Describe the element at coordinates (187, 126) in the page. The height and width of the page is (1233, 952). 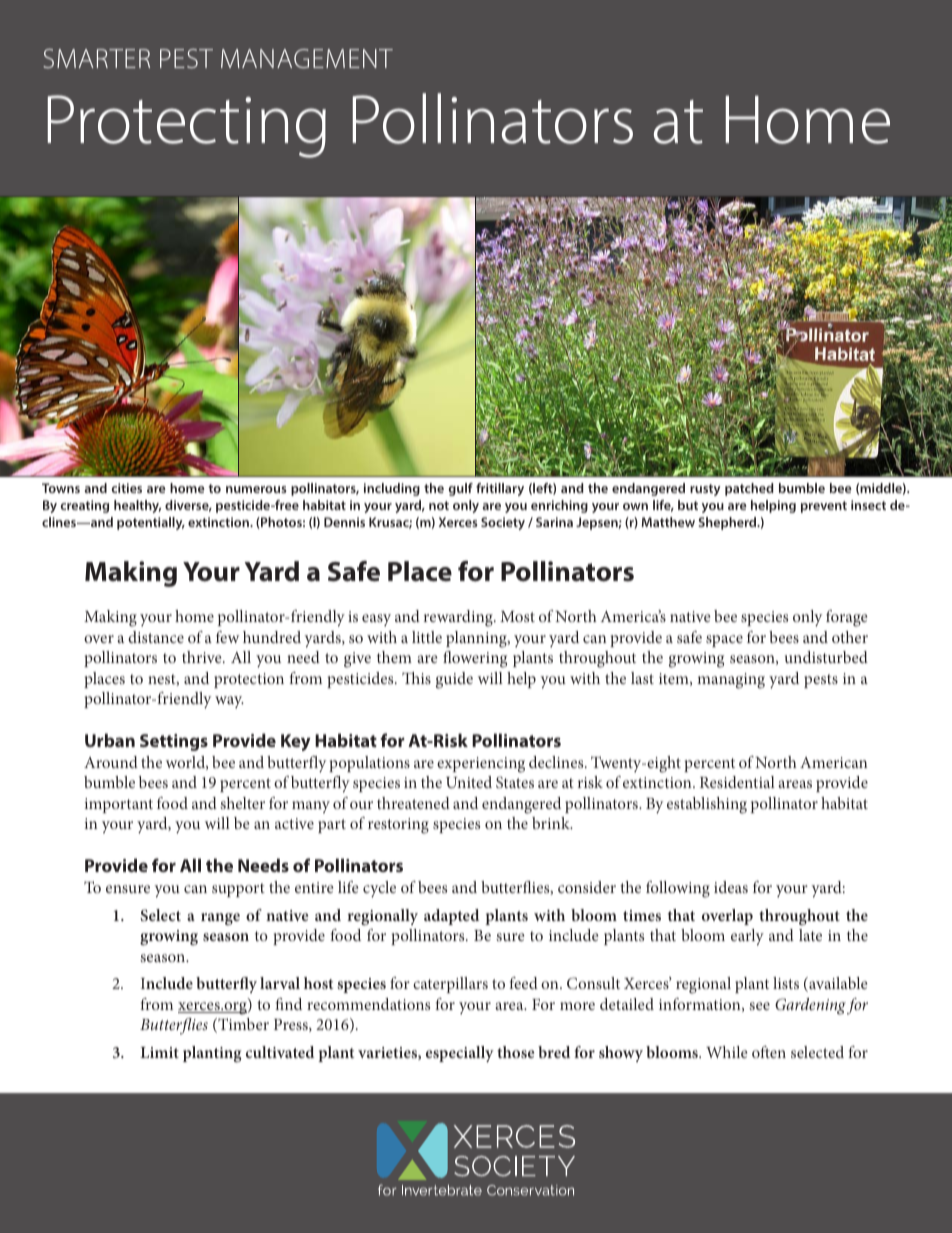
I see `Protecting` at that location.
